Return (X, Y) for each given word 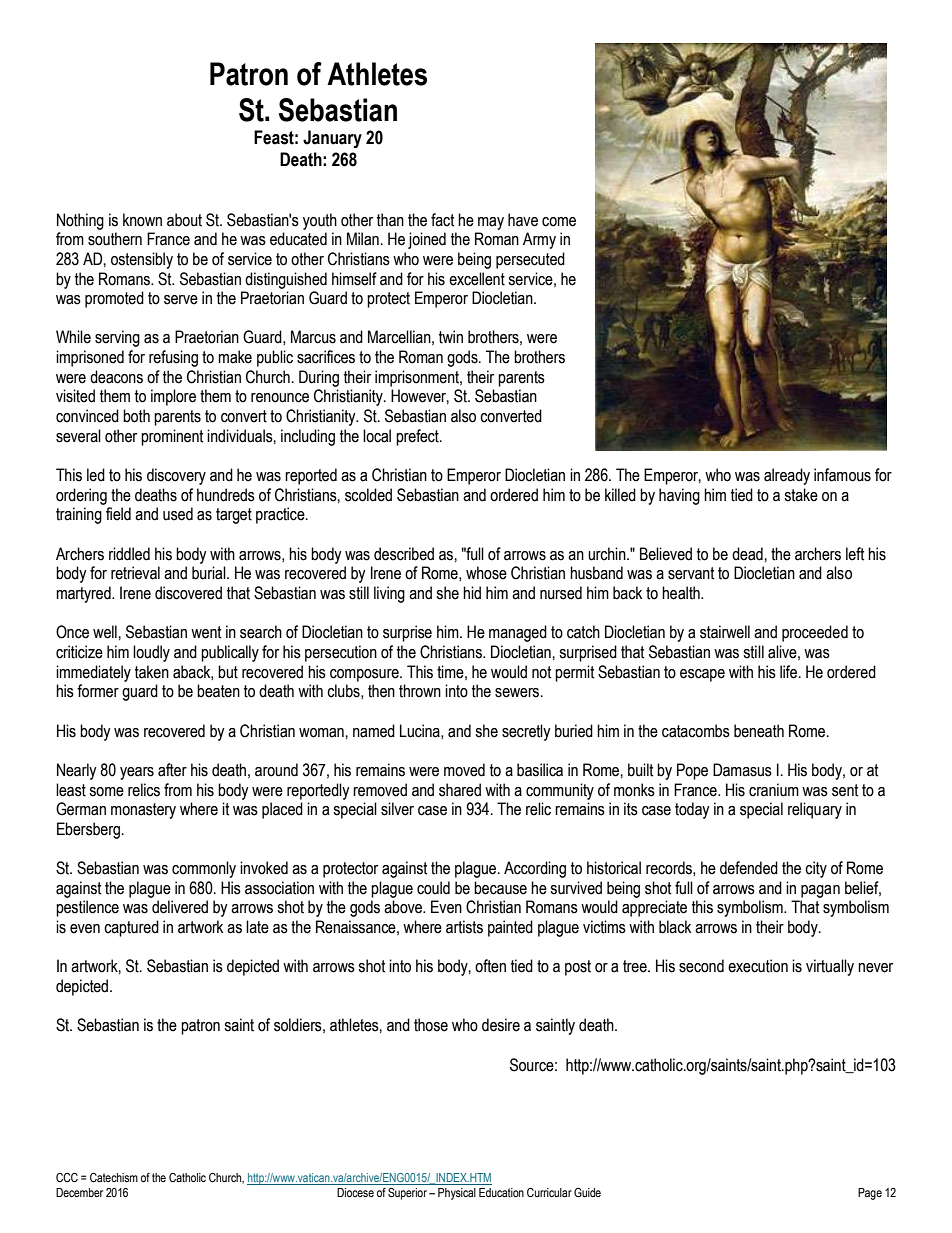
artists (464, 927)
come (559, 222)
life (790, 672)
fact (443, 220)
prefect (418, 437)
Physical (457, 1194)
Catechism (114, 1177)
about (184, 220)
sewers (518, 693)
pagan (820, 891)
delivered (180, 907)
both (136, 416)
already (787, 476)
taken (152, 672)
